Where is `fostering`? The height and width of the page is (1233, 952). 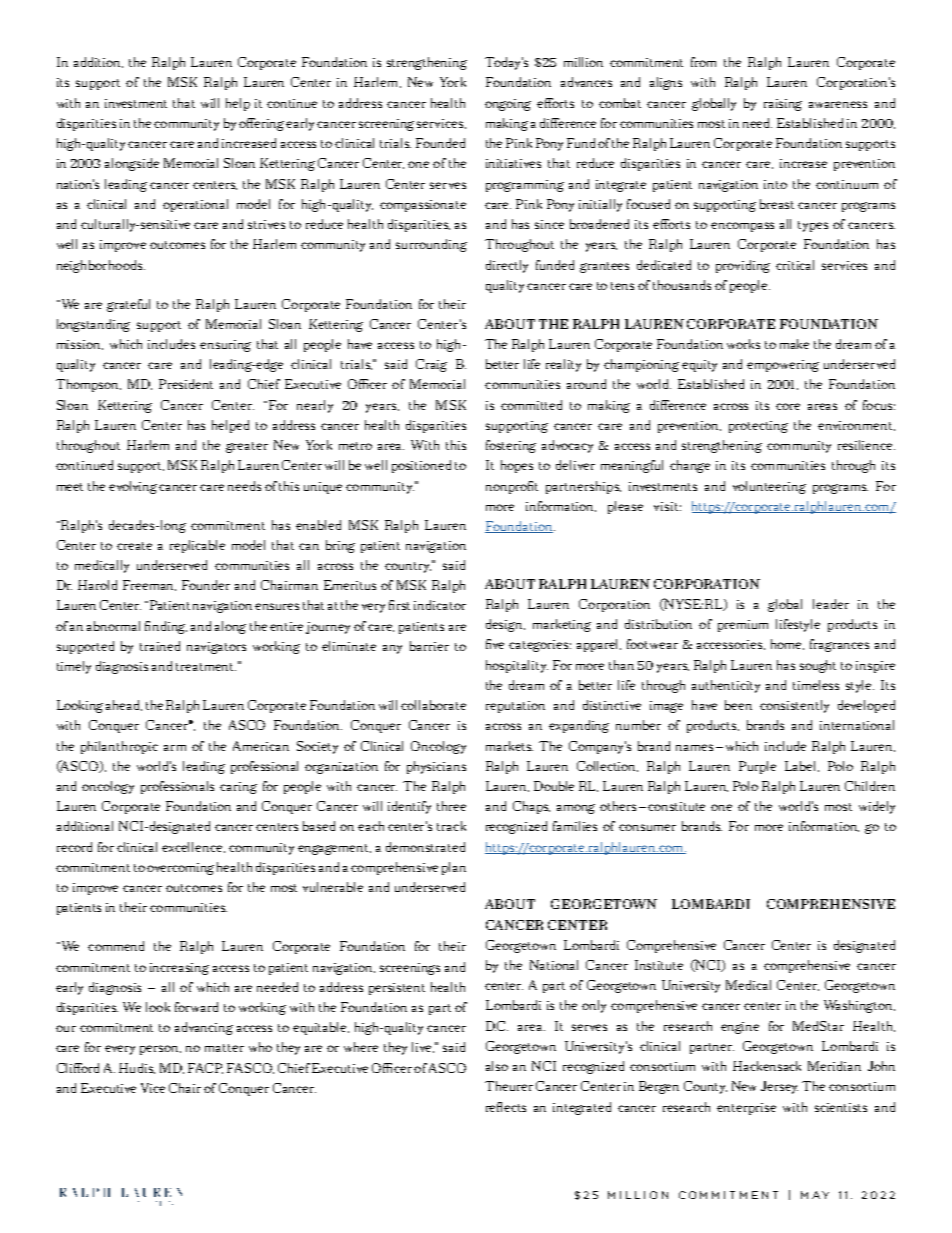
fostering is located at coordinates (511, 446).
